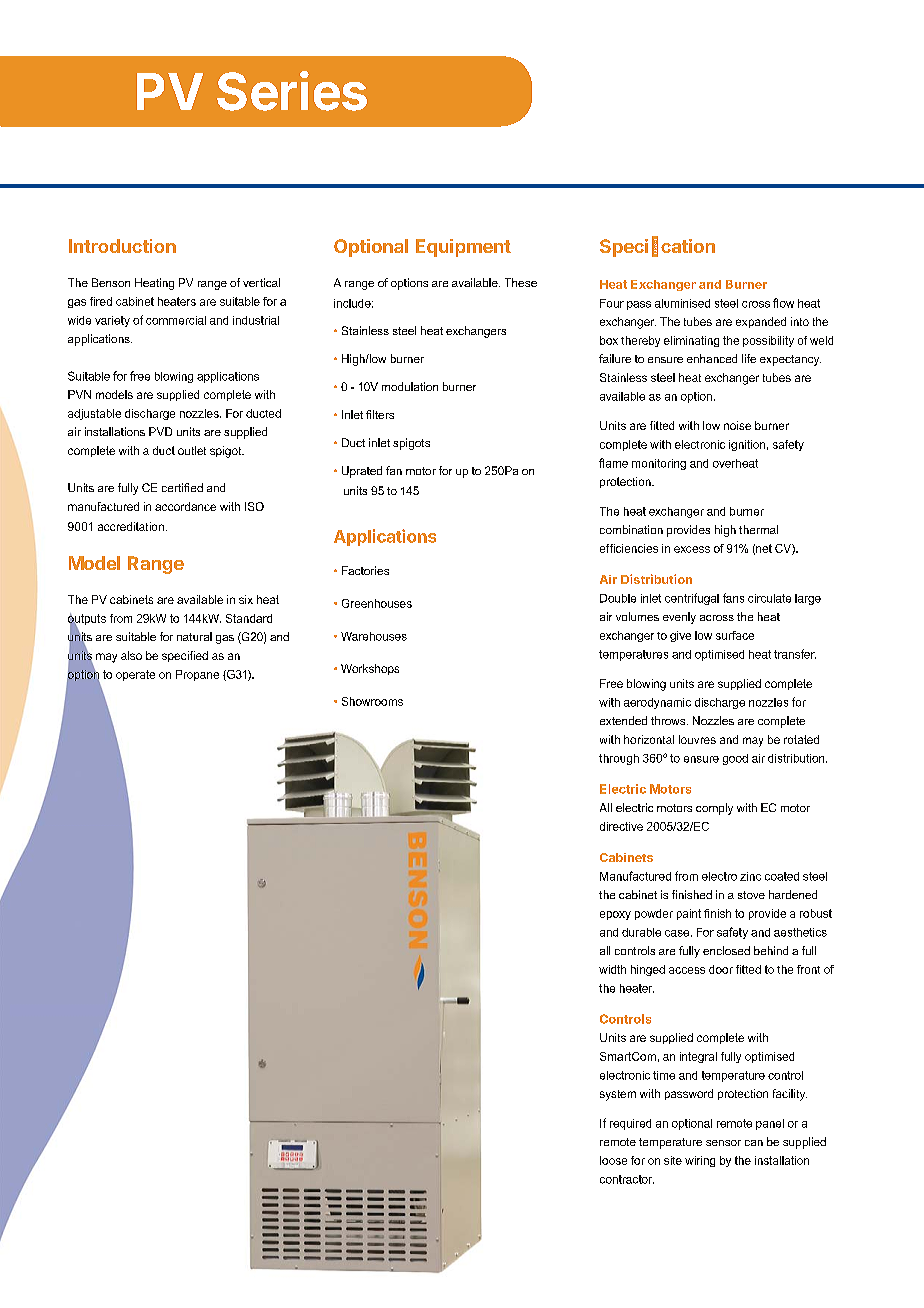 This page has height=1308, width=924. Describe the element at coordinates (735, 635) in the page. I see `surface` at that location.
